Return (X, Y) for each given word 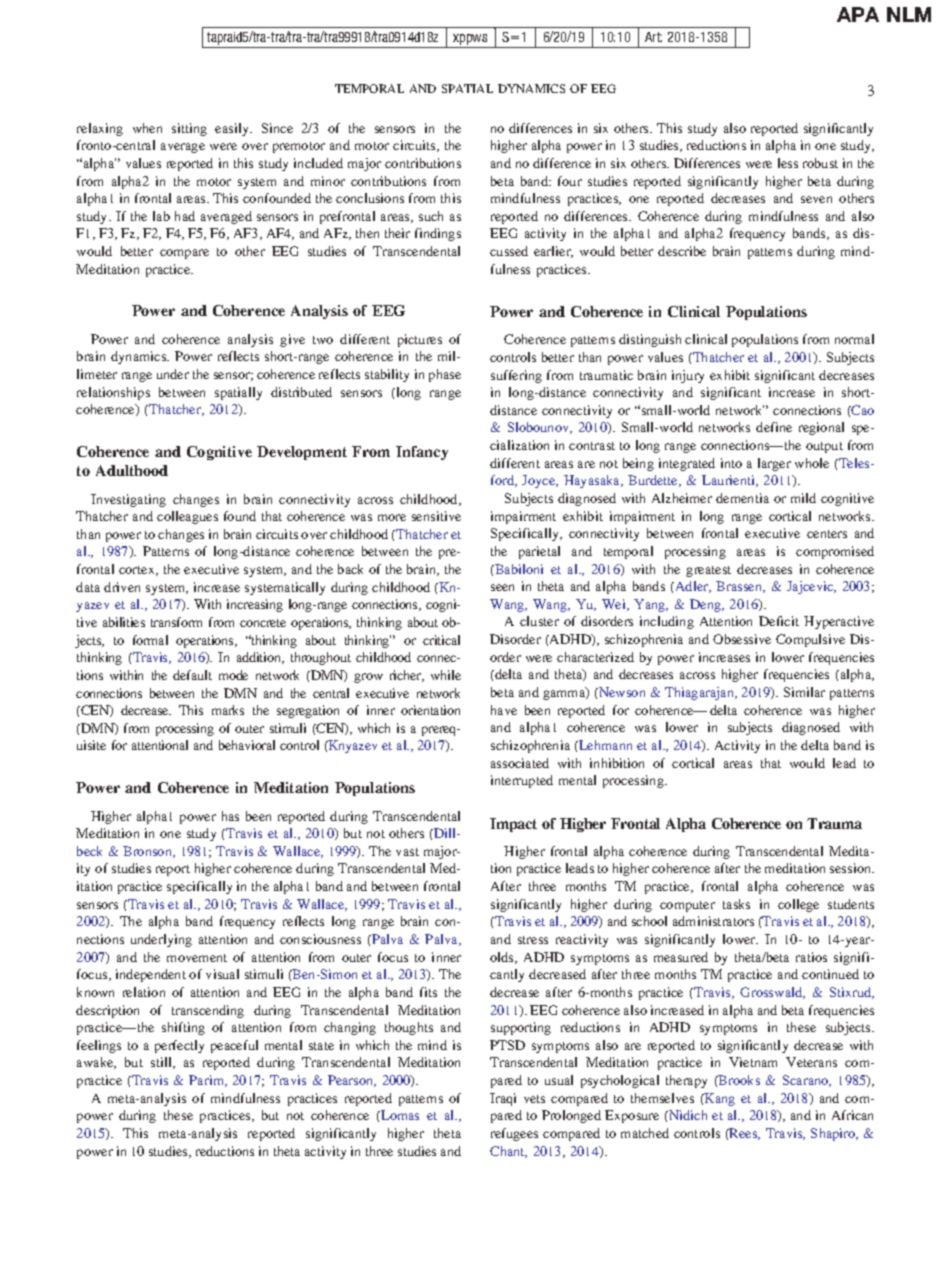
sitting (189, 129)
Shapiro (834, 1134)
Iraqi (503, 1099)
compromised (835, 552)
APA (858, 14)
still (162, 1063)
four (570, 181)
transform (176, 622)
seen (502, 587)
